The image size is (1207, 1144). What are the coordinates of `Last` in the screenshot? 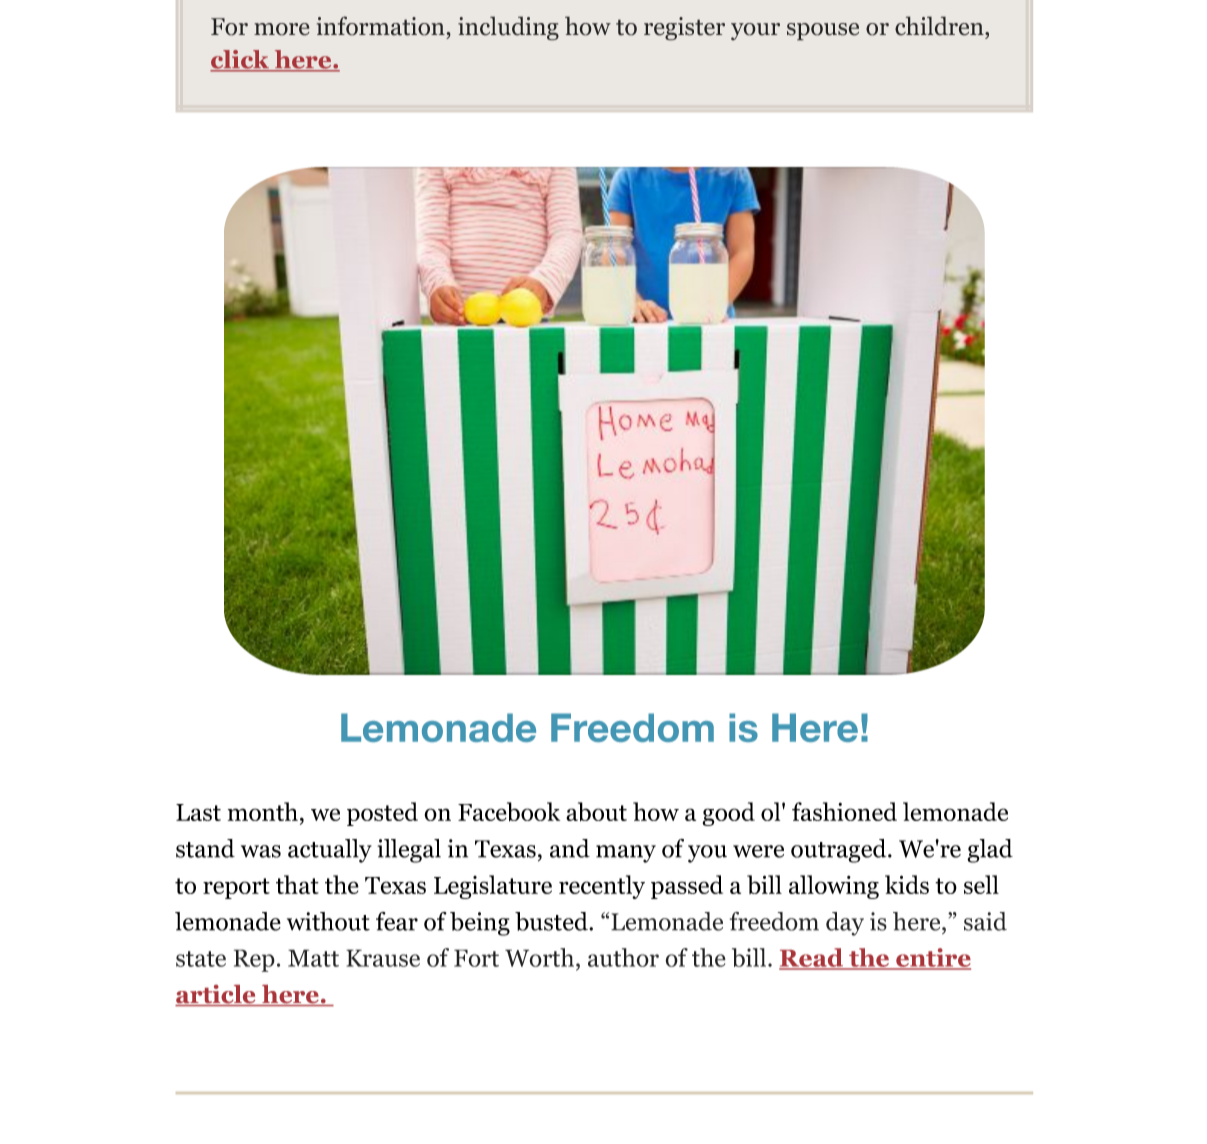 It's located at (198, 812).
